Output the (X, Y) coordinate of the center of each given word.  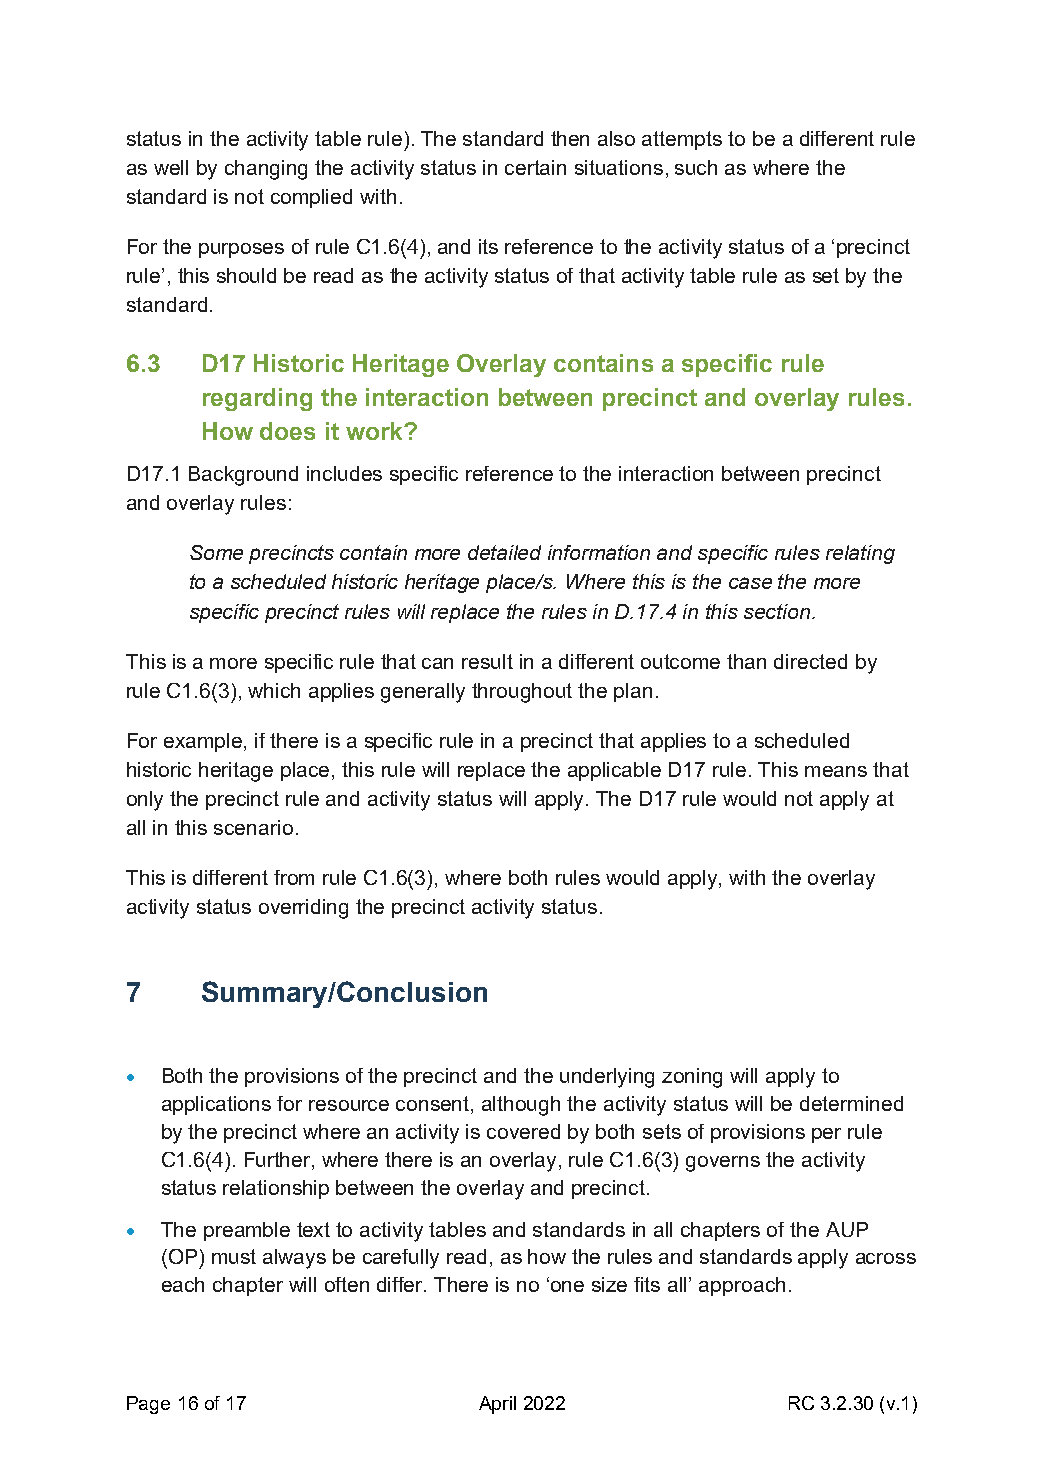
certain (535, 167)
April (497, 1405)
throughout (522, 693)
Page (148, 1405)
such (696, 167)
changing (266, 170)
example (204, 742)
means (836, 771)
